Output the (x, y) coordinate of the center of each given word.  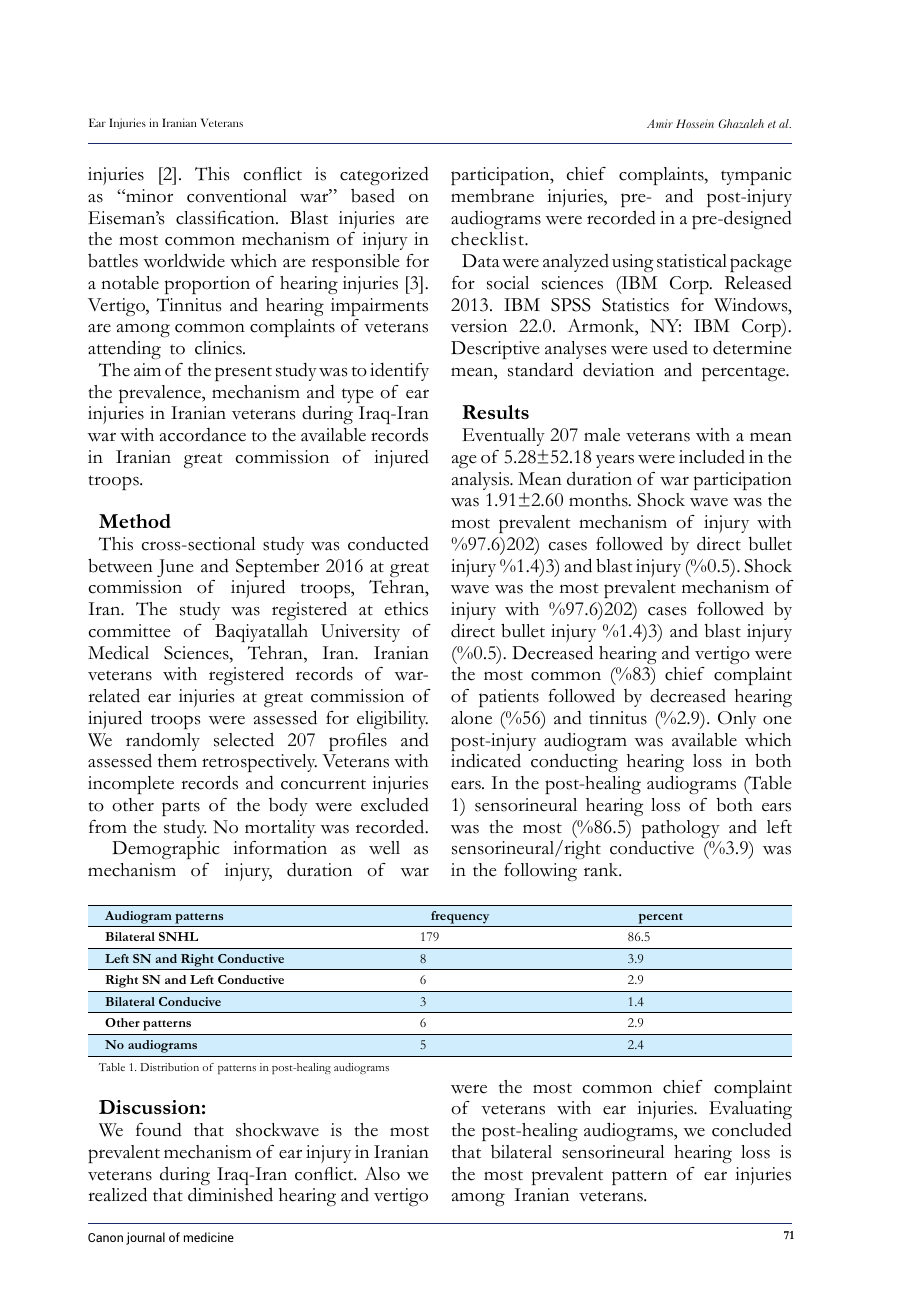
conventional (237, 196)
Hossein (695, 123)
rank (602, 869)
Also (382, 1174)
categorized (384, 175)
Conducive (190, 1001)
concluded (752, 1129)
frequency (460, 917)
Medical (118, 653)
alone (471, 718)
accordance (202, 435)
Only (737, 720)
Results (495, 412)
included (712, 456)
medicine (209, 1237)
